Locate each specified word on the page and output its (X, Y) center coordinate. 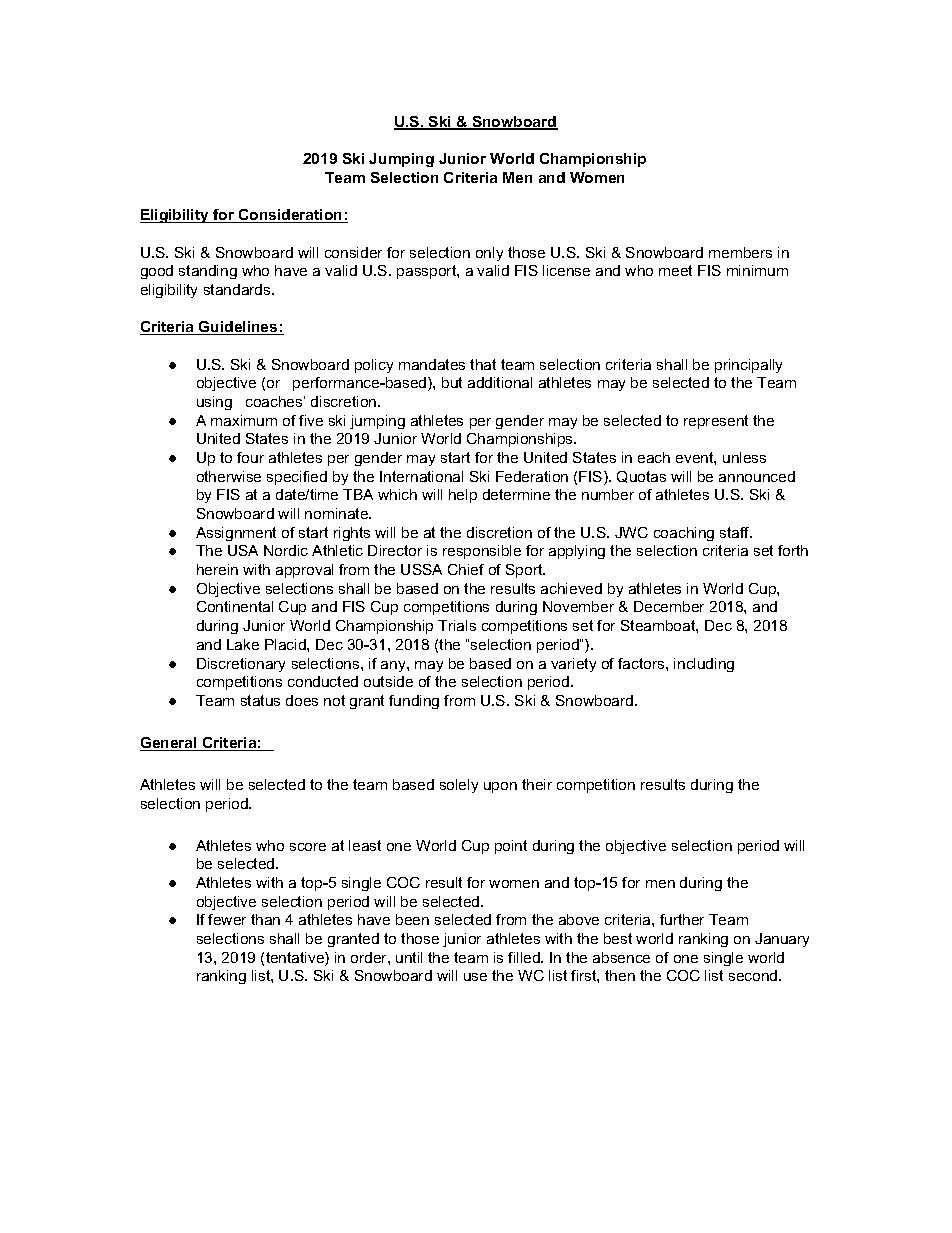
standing (208, 272)
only (489, 254)
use (475, 977)
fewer (227, 919)
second (754, 975)
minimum (757, 270)
